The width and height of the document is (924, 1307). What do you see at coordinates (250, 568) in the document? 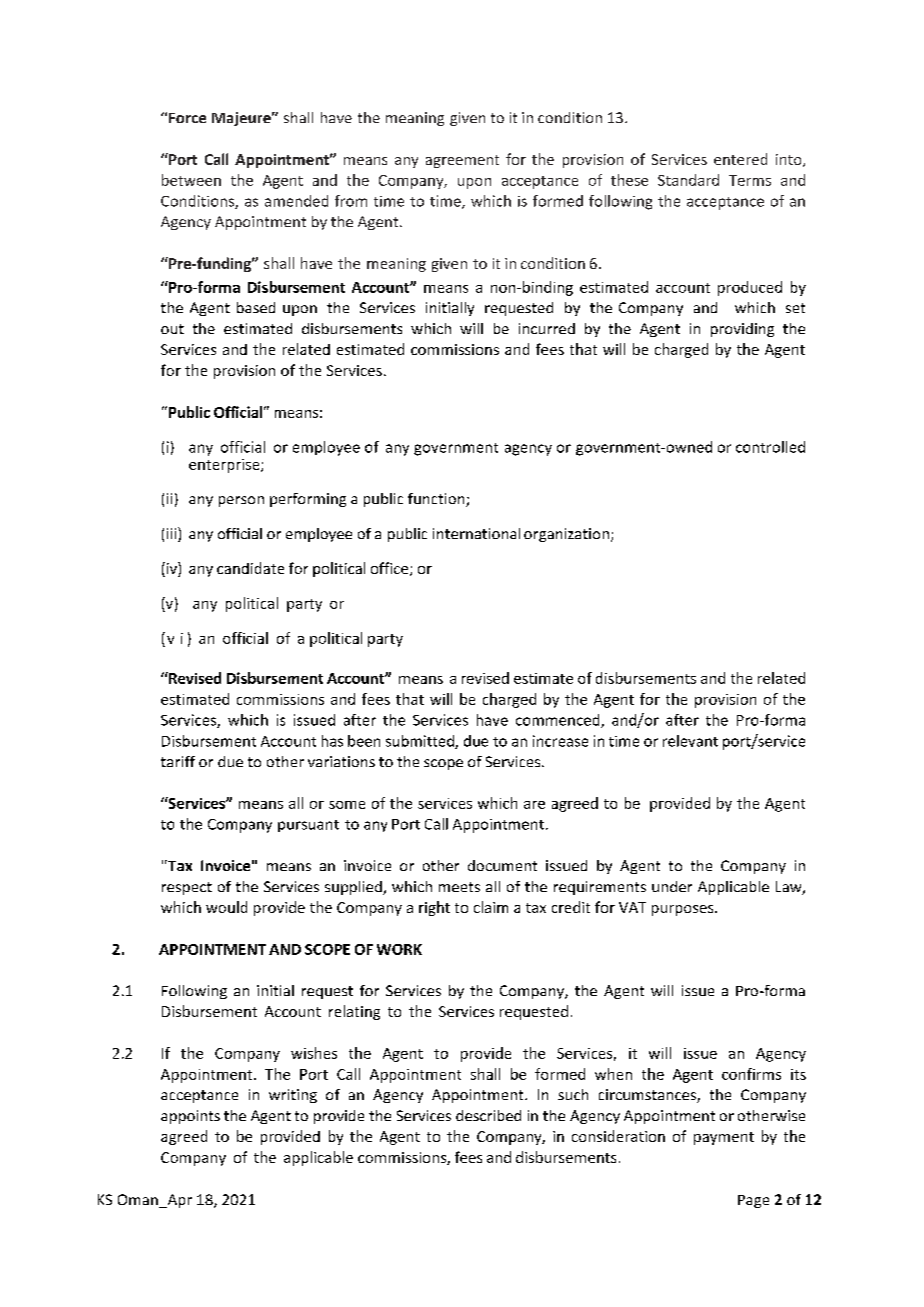
I see `candidate` at bounding box center [250, 568].
